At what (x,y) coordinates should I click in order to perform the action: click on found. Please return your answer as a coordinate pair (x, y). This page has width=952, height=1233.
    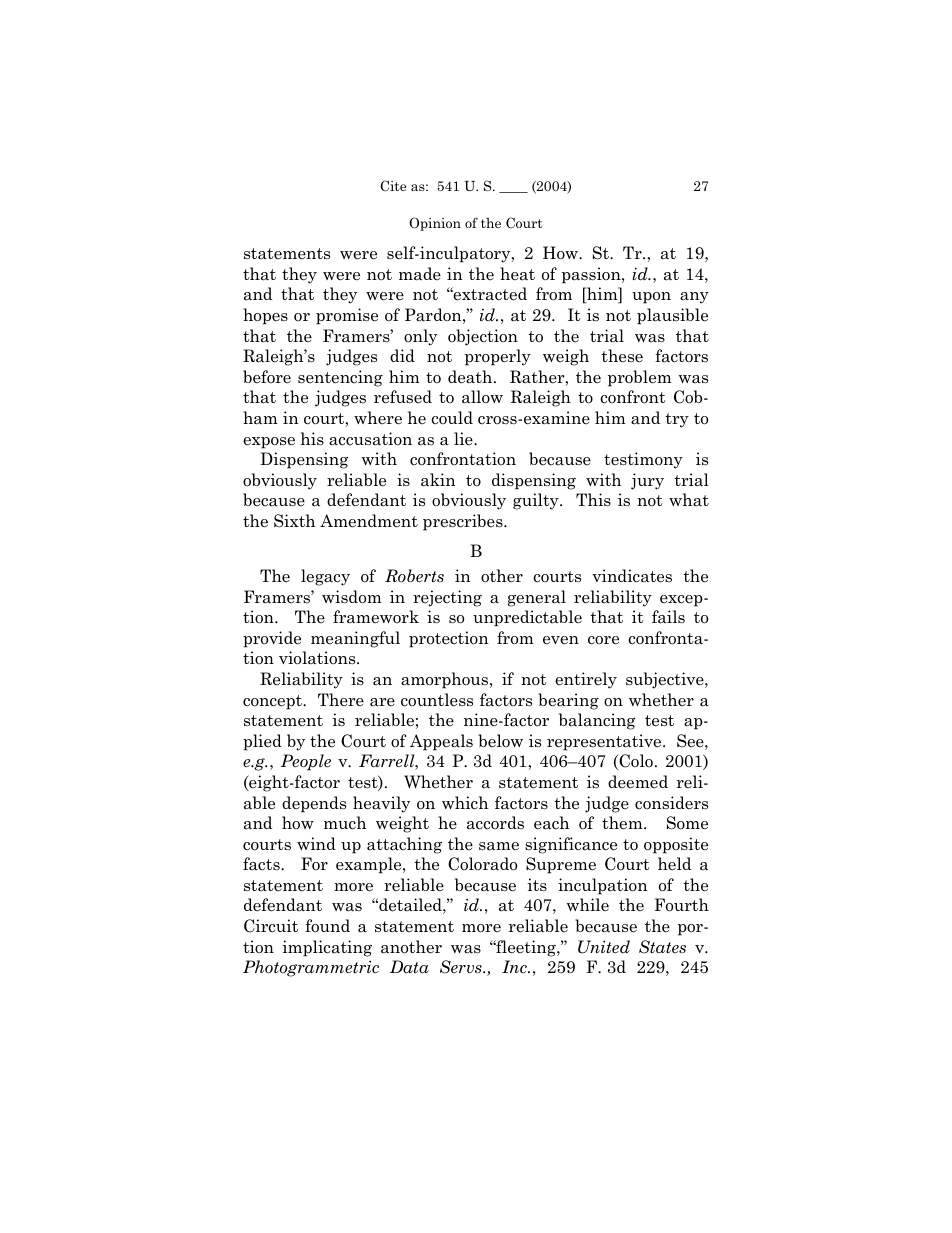
    Looking at the image, I should click on (327, 926).
